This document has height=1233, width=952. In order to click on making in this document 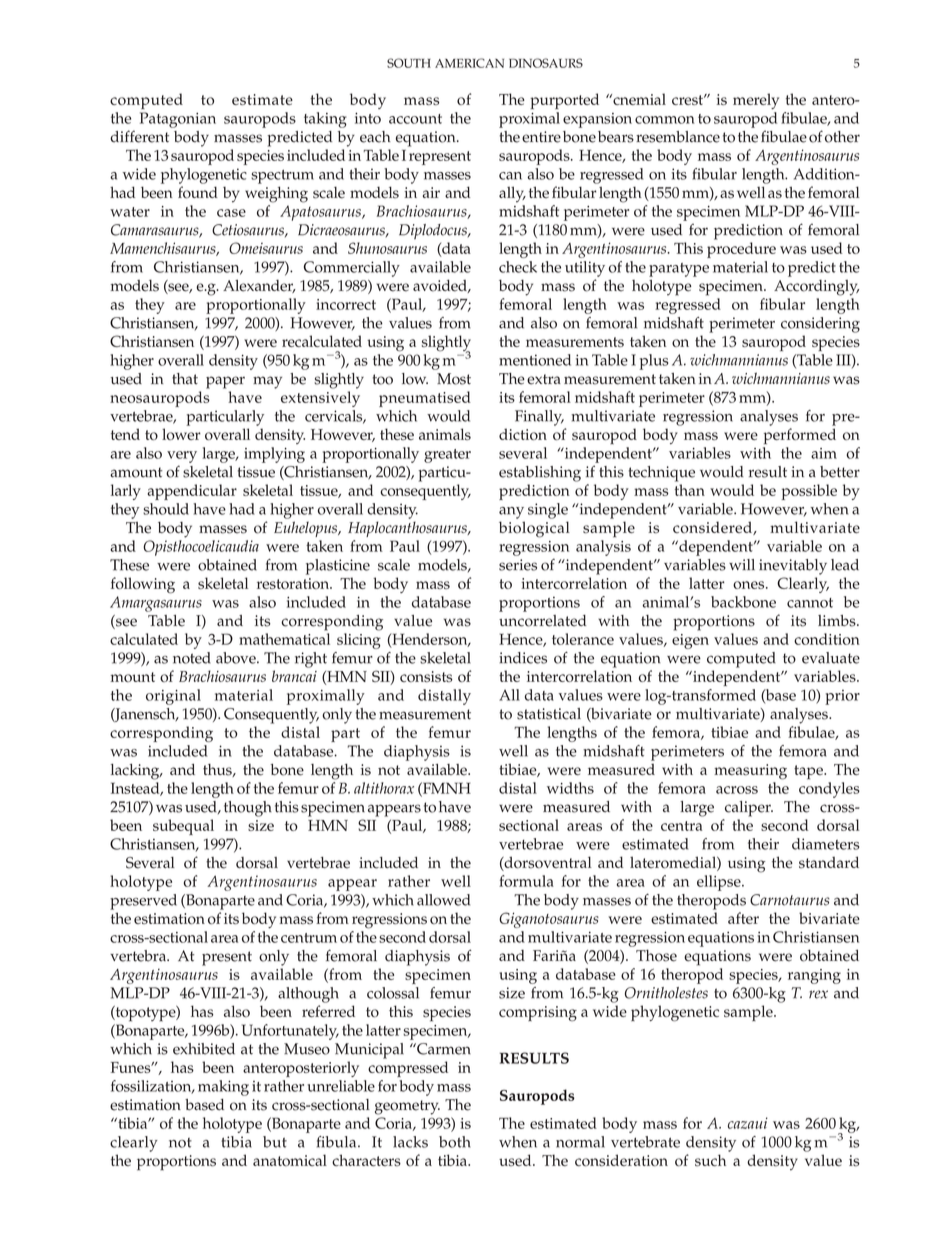, I will do `click(223, 1088)`.
